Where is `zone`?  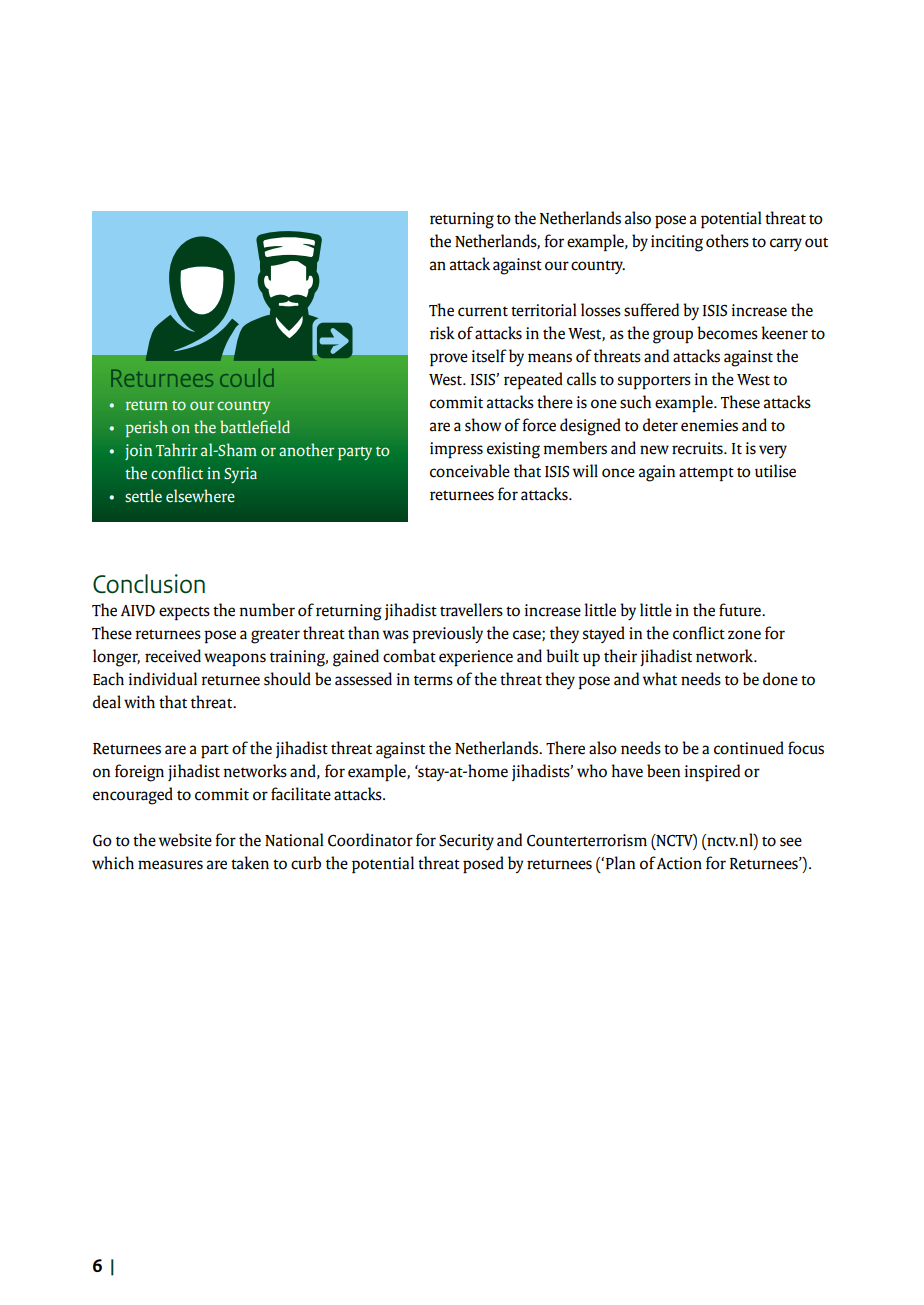
zone is located at coordinates (744, 635).
